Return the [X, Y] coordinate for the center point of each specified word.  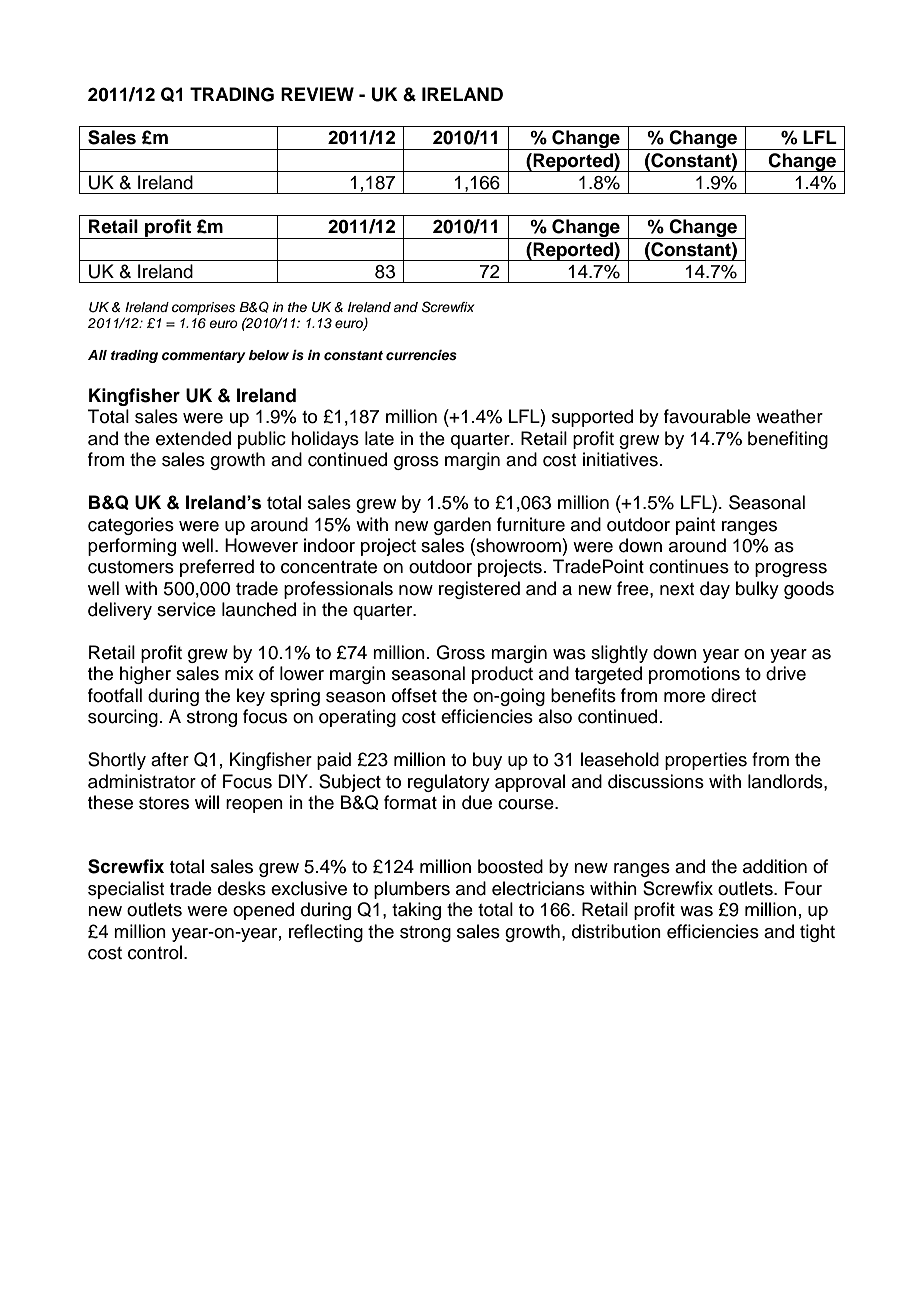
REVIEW [317, 94]
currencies [421, 355]
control [156, 952]
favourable [707, 416]
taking [416, 911]
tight [817, 933]
